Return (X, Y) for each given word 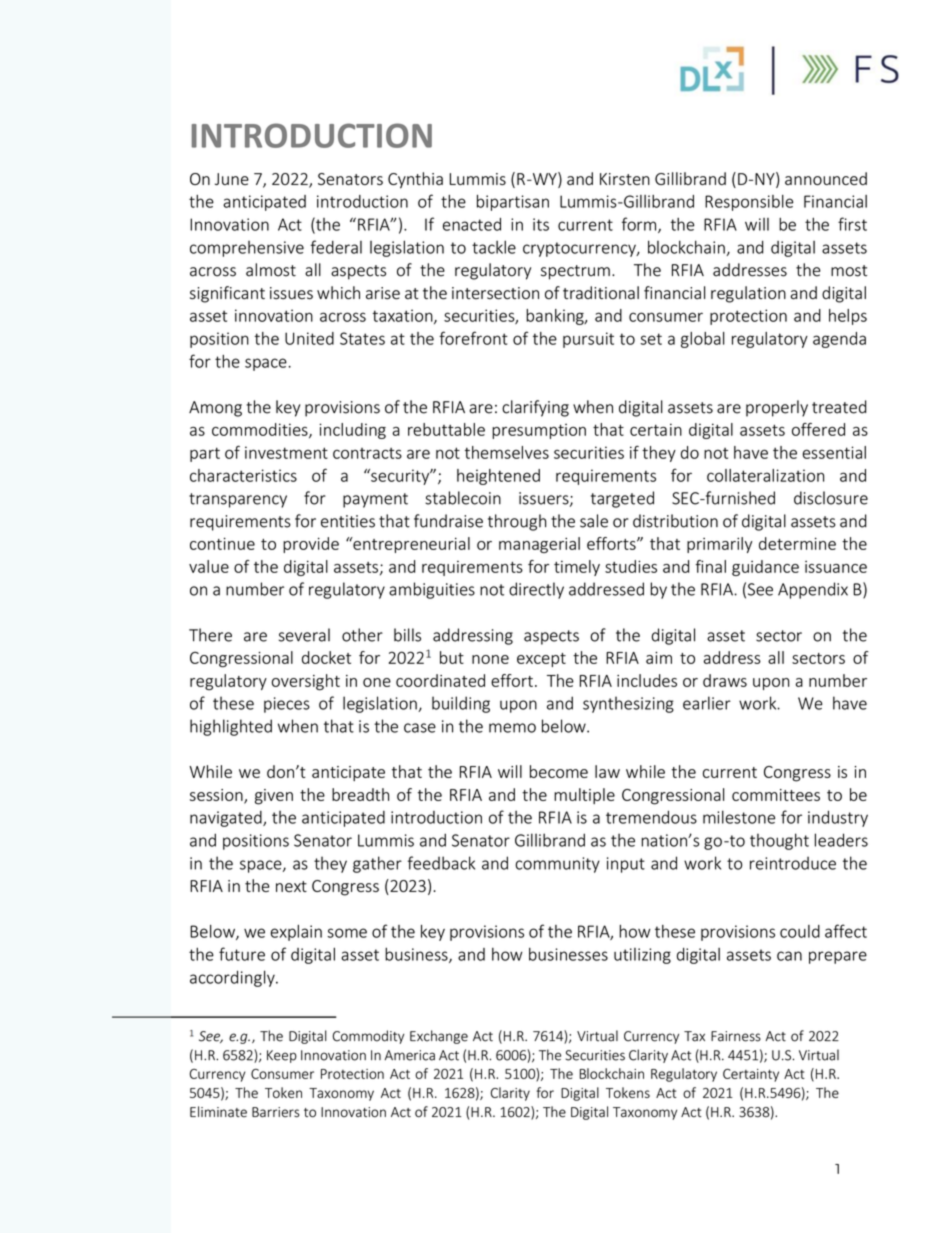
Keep (282, 1056)
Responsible (749, 203)
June (232, 179)
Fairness (736, 1036)
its (541, 224)
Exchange (439, 1037)
